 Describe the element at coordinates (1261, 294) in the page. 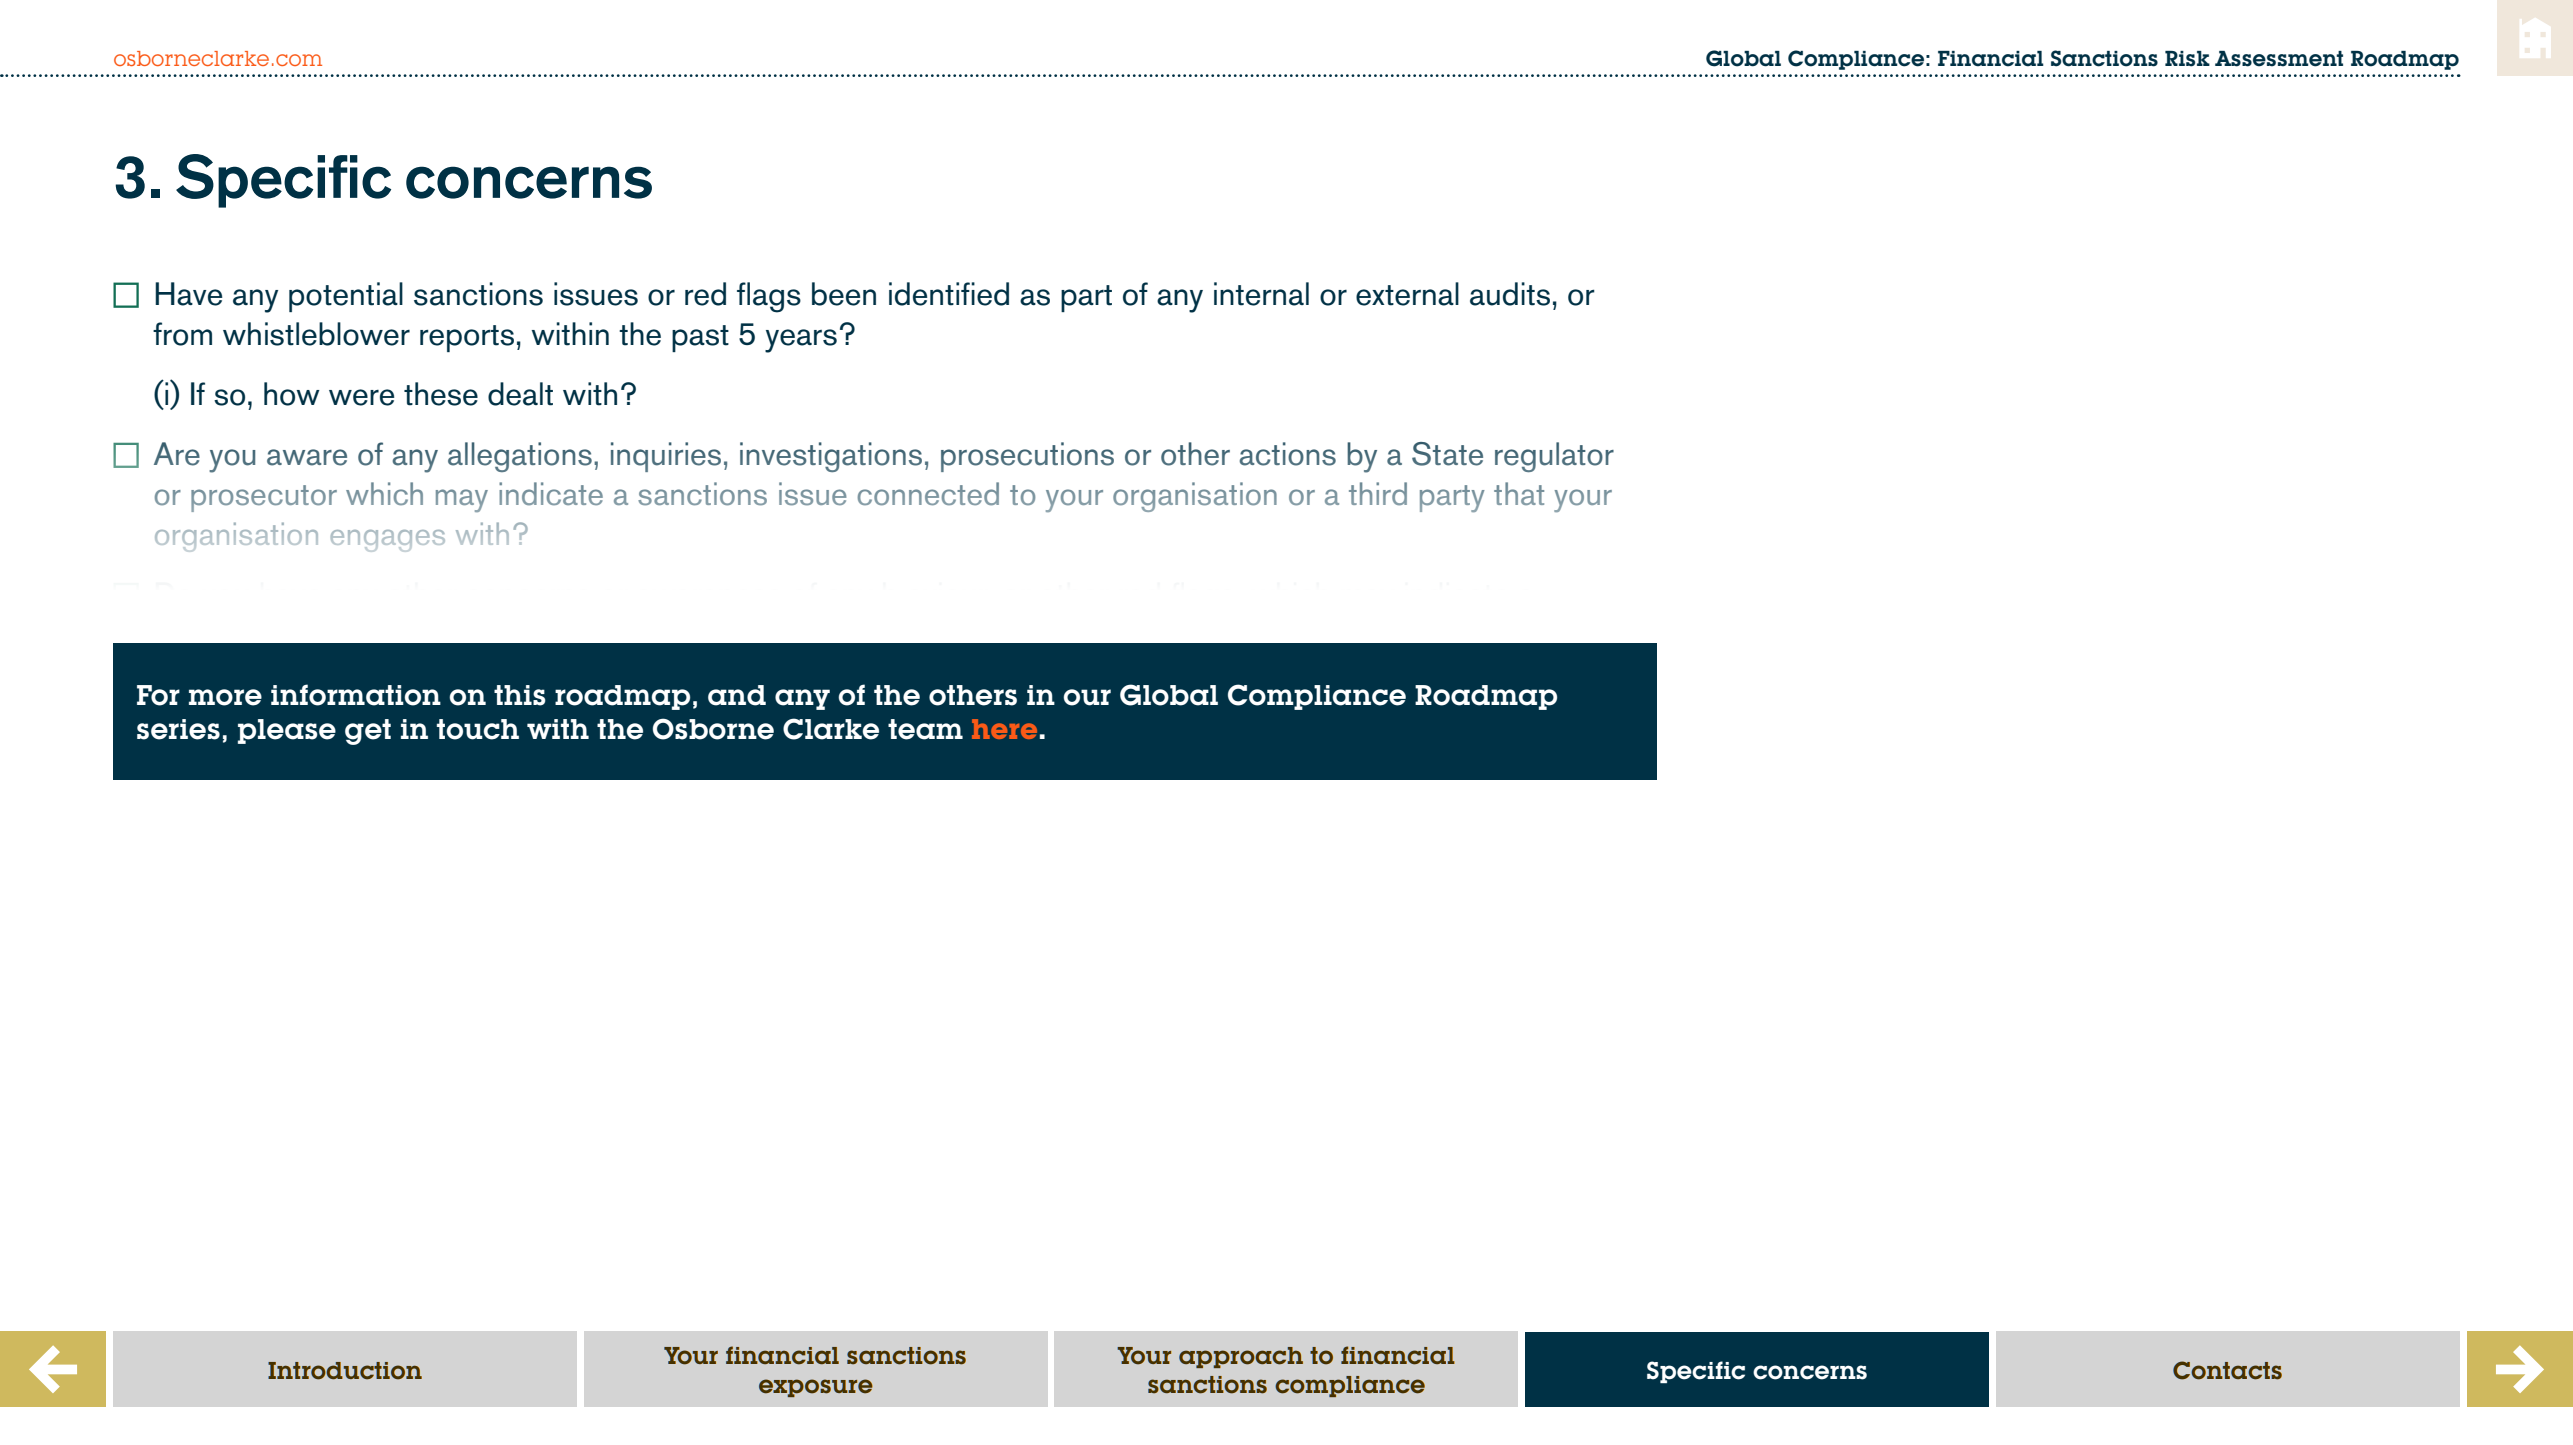

I see `internal` at that location.
